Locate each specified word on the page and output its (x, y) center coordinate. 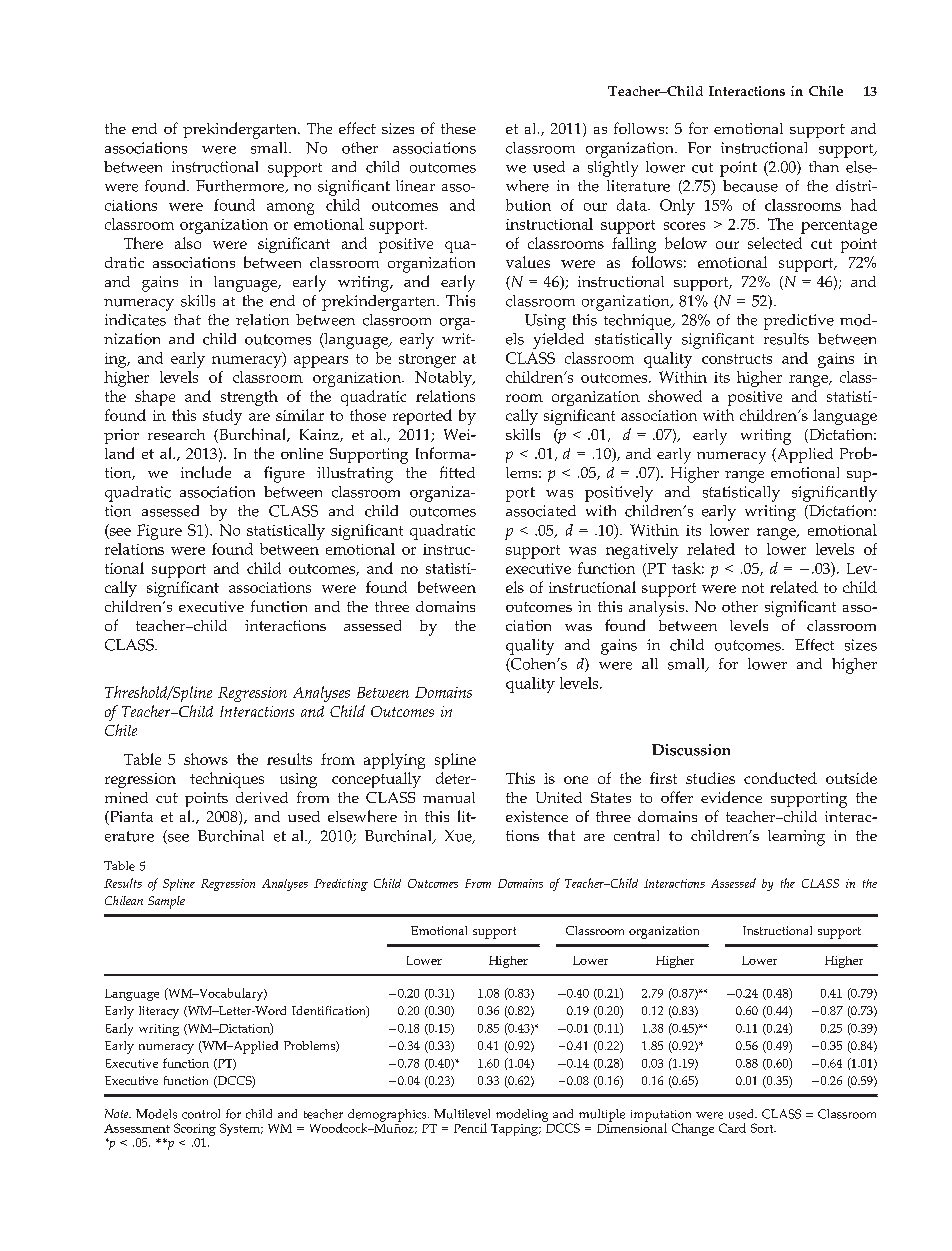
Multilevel (462, 1114)
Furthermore (241, 186)
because (750, 186)
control (201, 1114)
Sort (763, 1128)
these (458, 128)
